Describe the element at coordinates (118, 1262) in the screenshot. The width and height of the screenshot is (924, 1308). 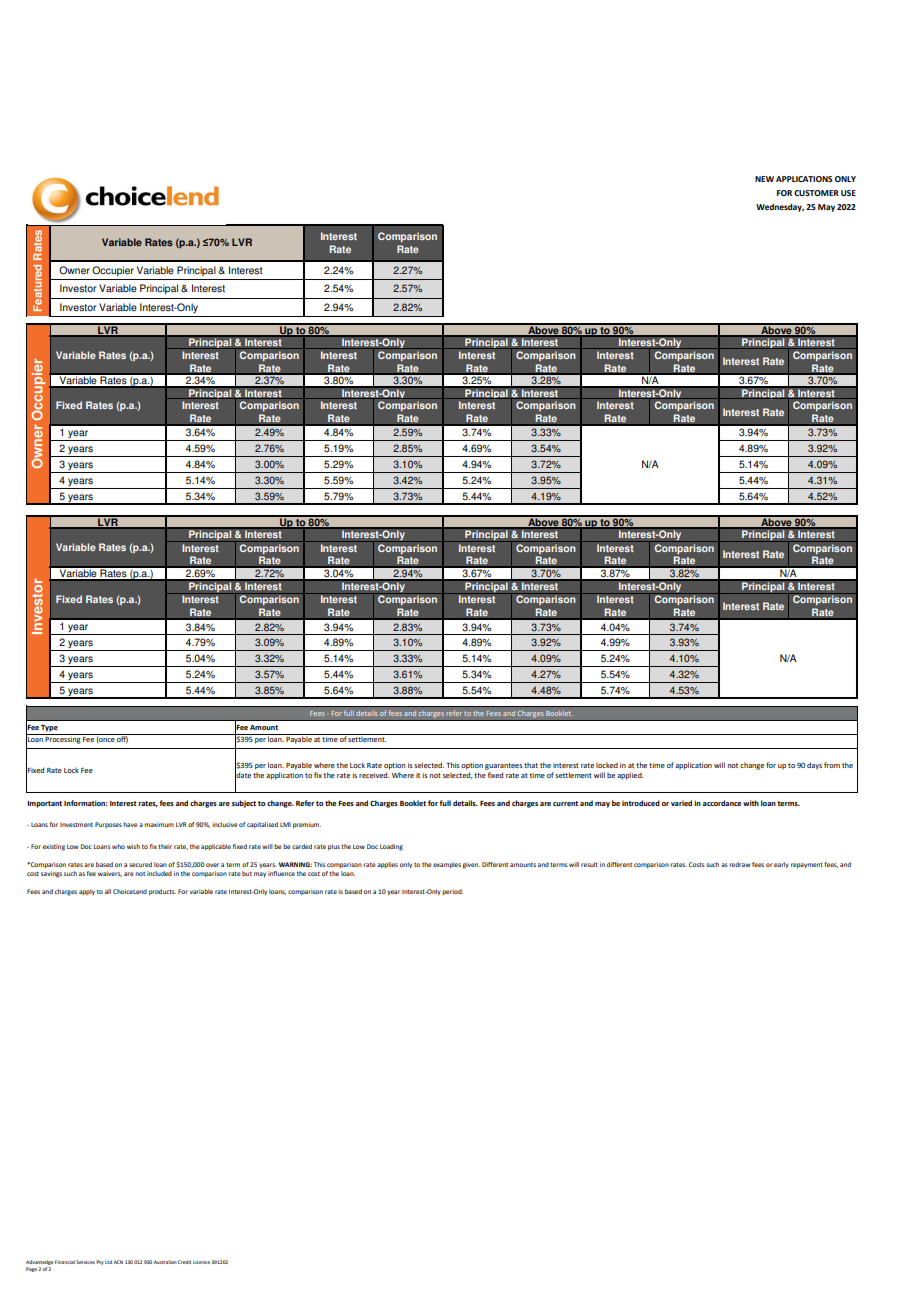
I see `ACN` at that location.
